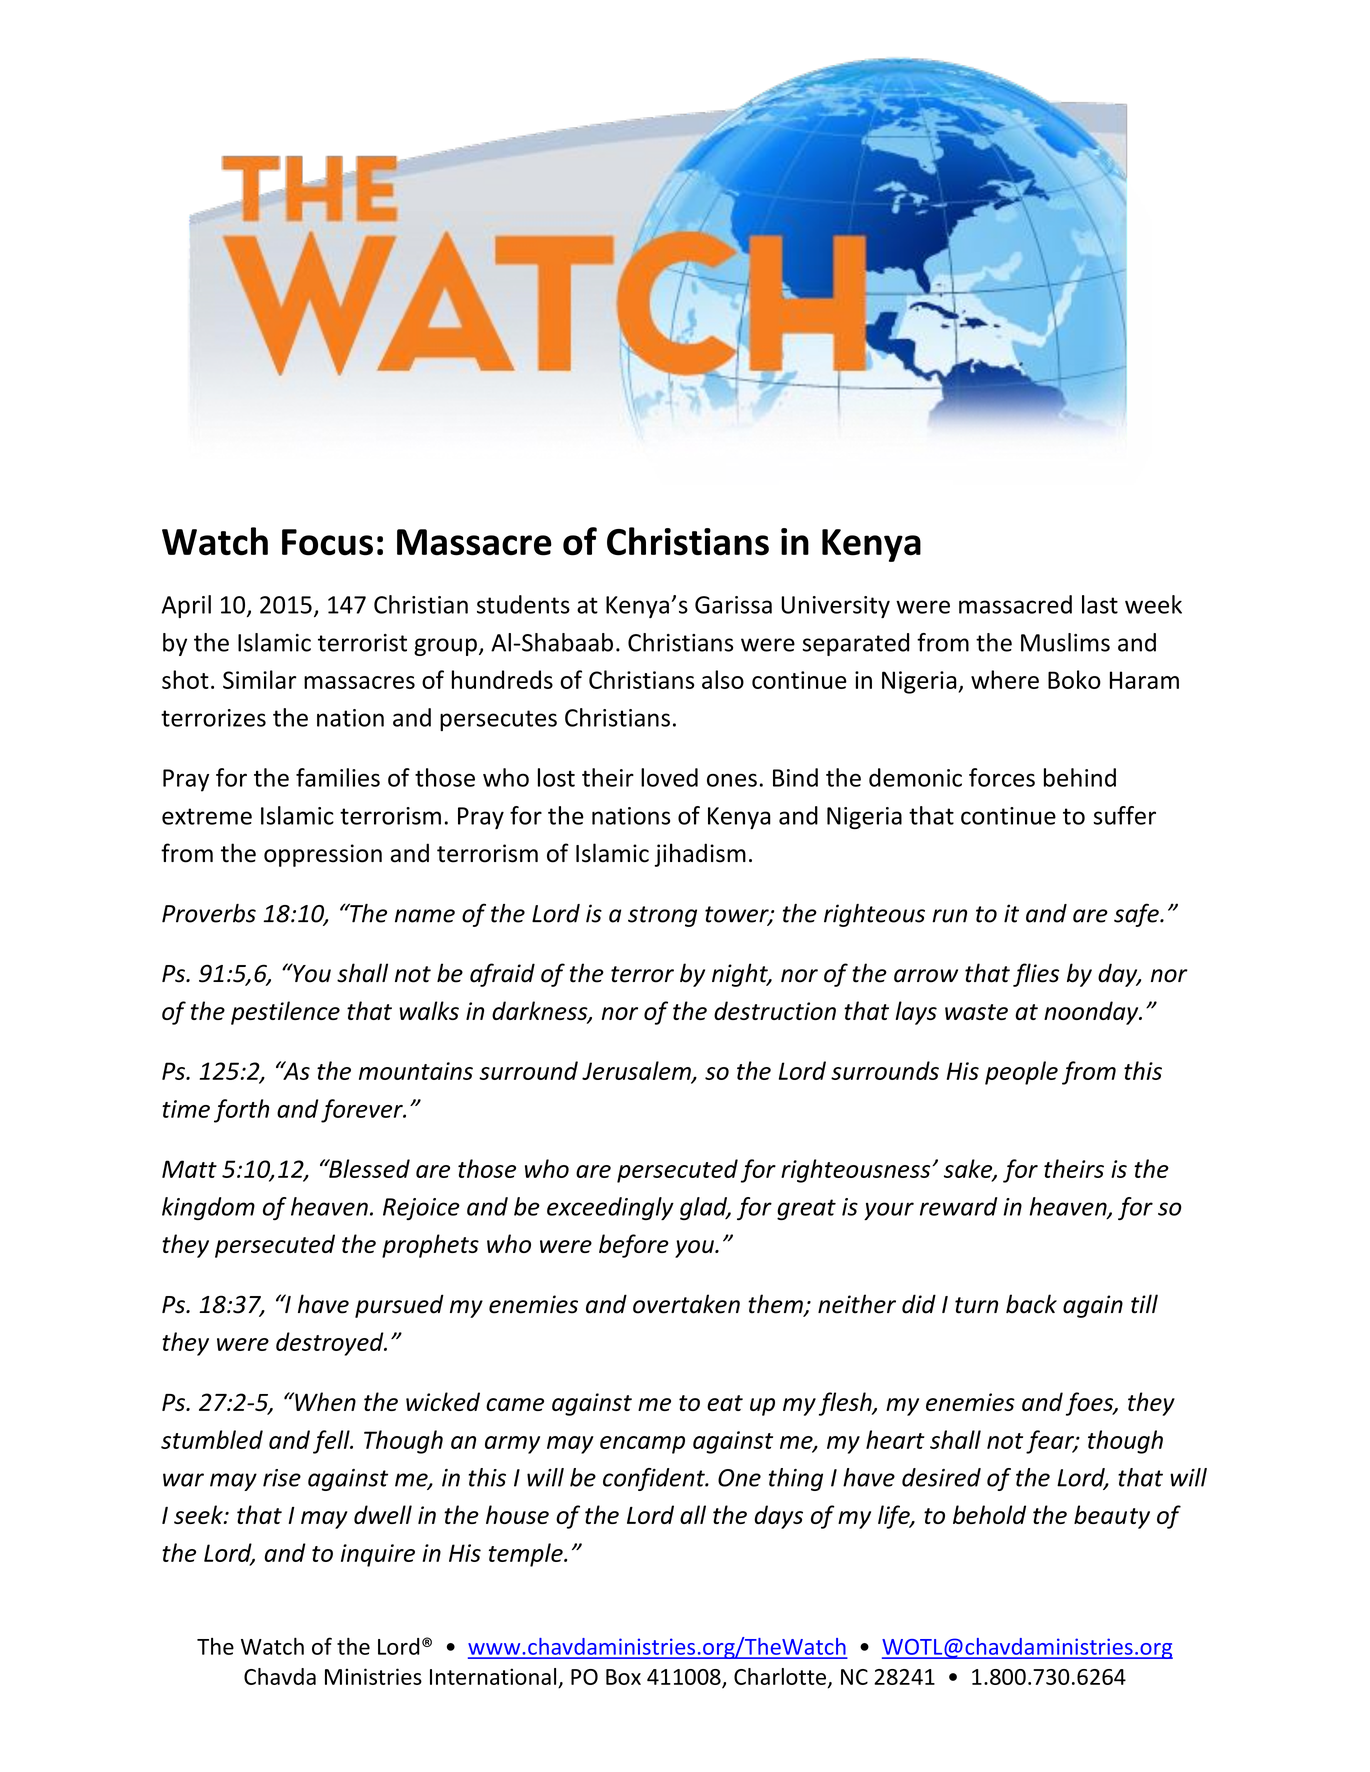  Describe the element at coordinates (523, 604) in the document. I see `students` at that location.
